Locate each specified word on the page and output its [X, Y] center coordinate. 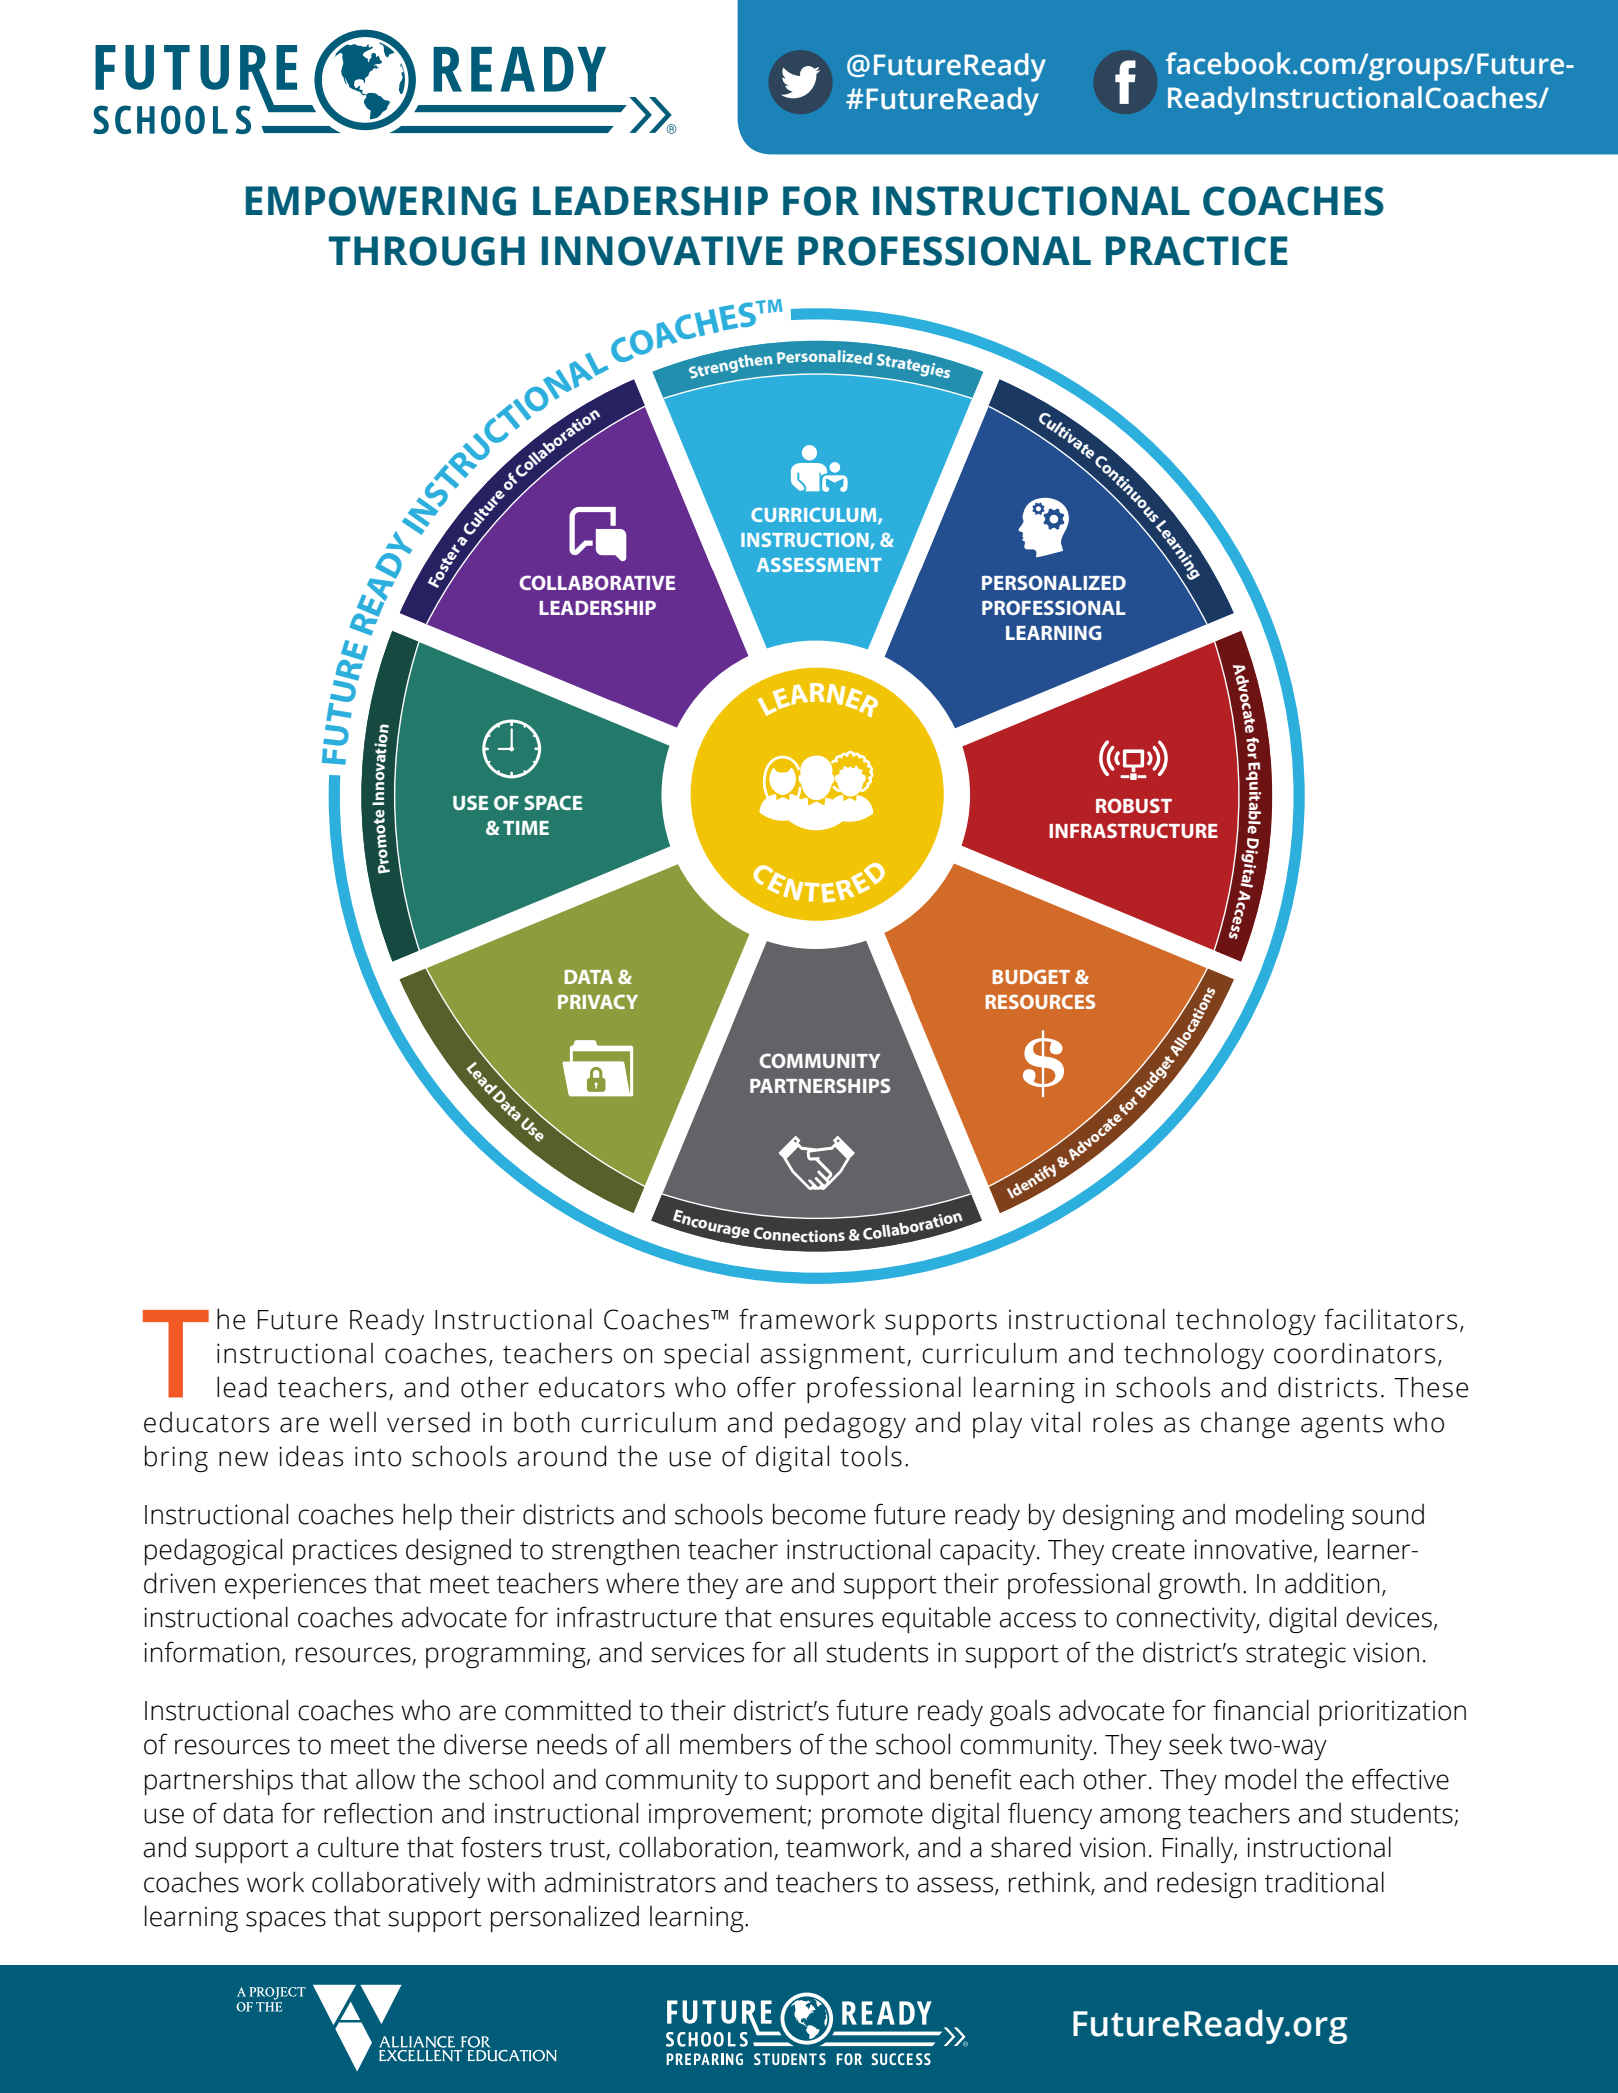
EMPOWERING [381, 201]
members [735, 1744]
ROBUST [1134, 805]
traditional [1324, 1882]
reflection [378, 1813]
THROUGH [426, 251]
